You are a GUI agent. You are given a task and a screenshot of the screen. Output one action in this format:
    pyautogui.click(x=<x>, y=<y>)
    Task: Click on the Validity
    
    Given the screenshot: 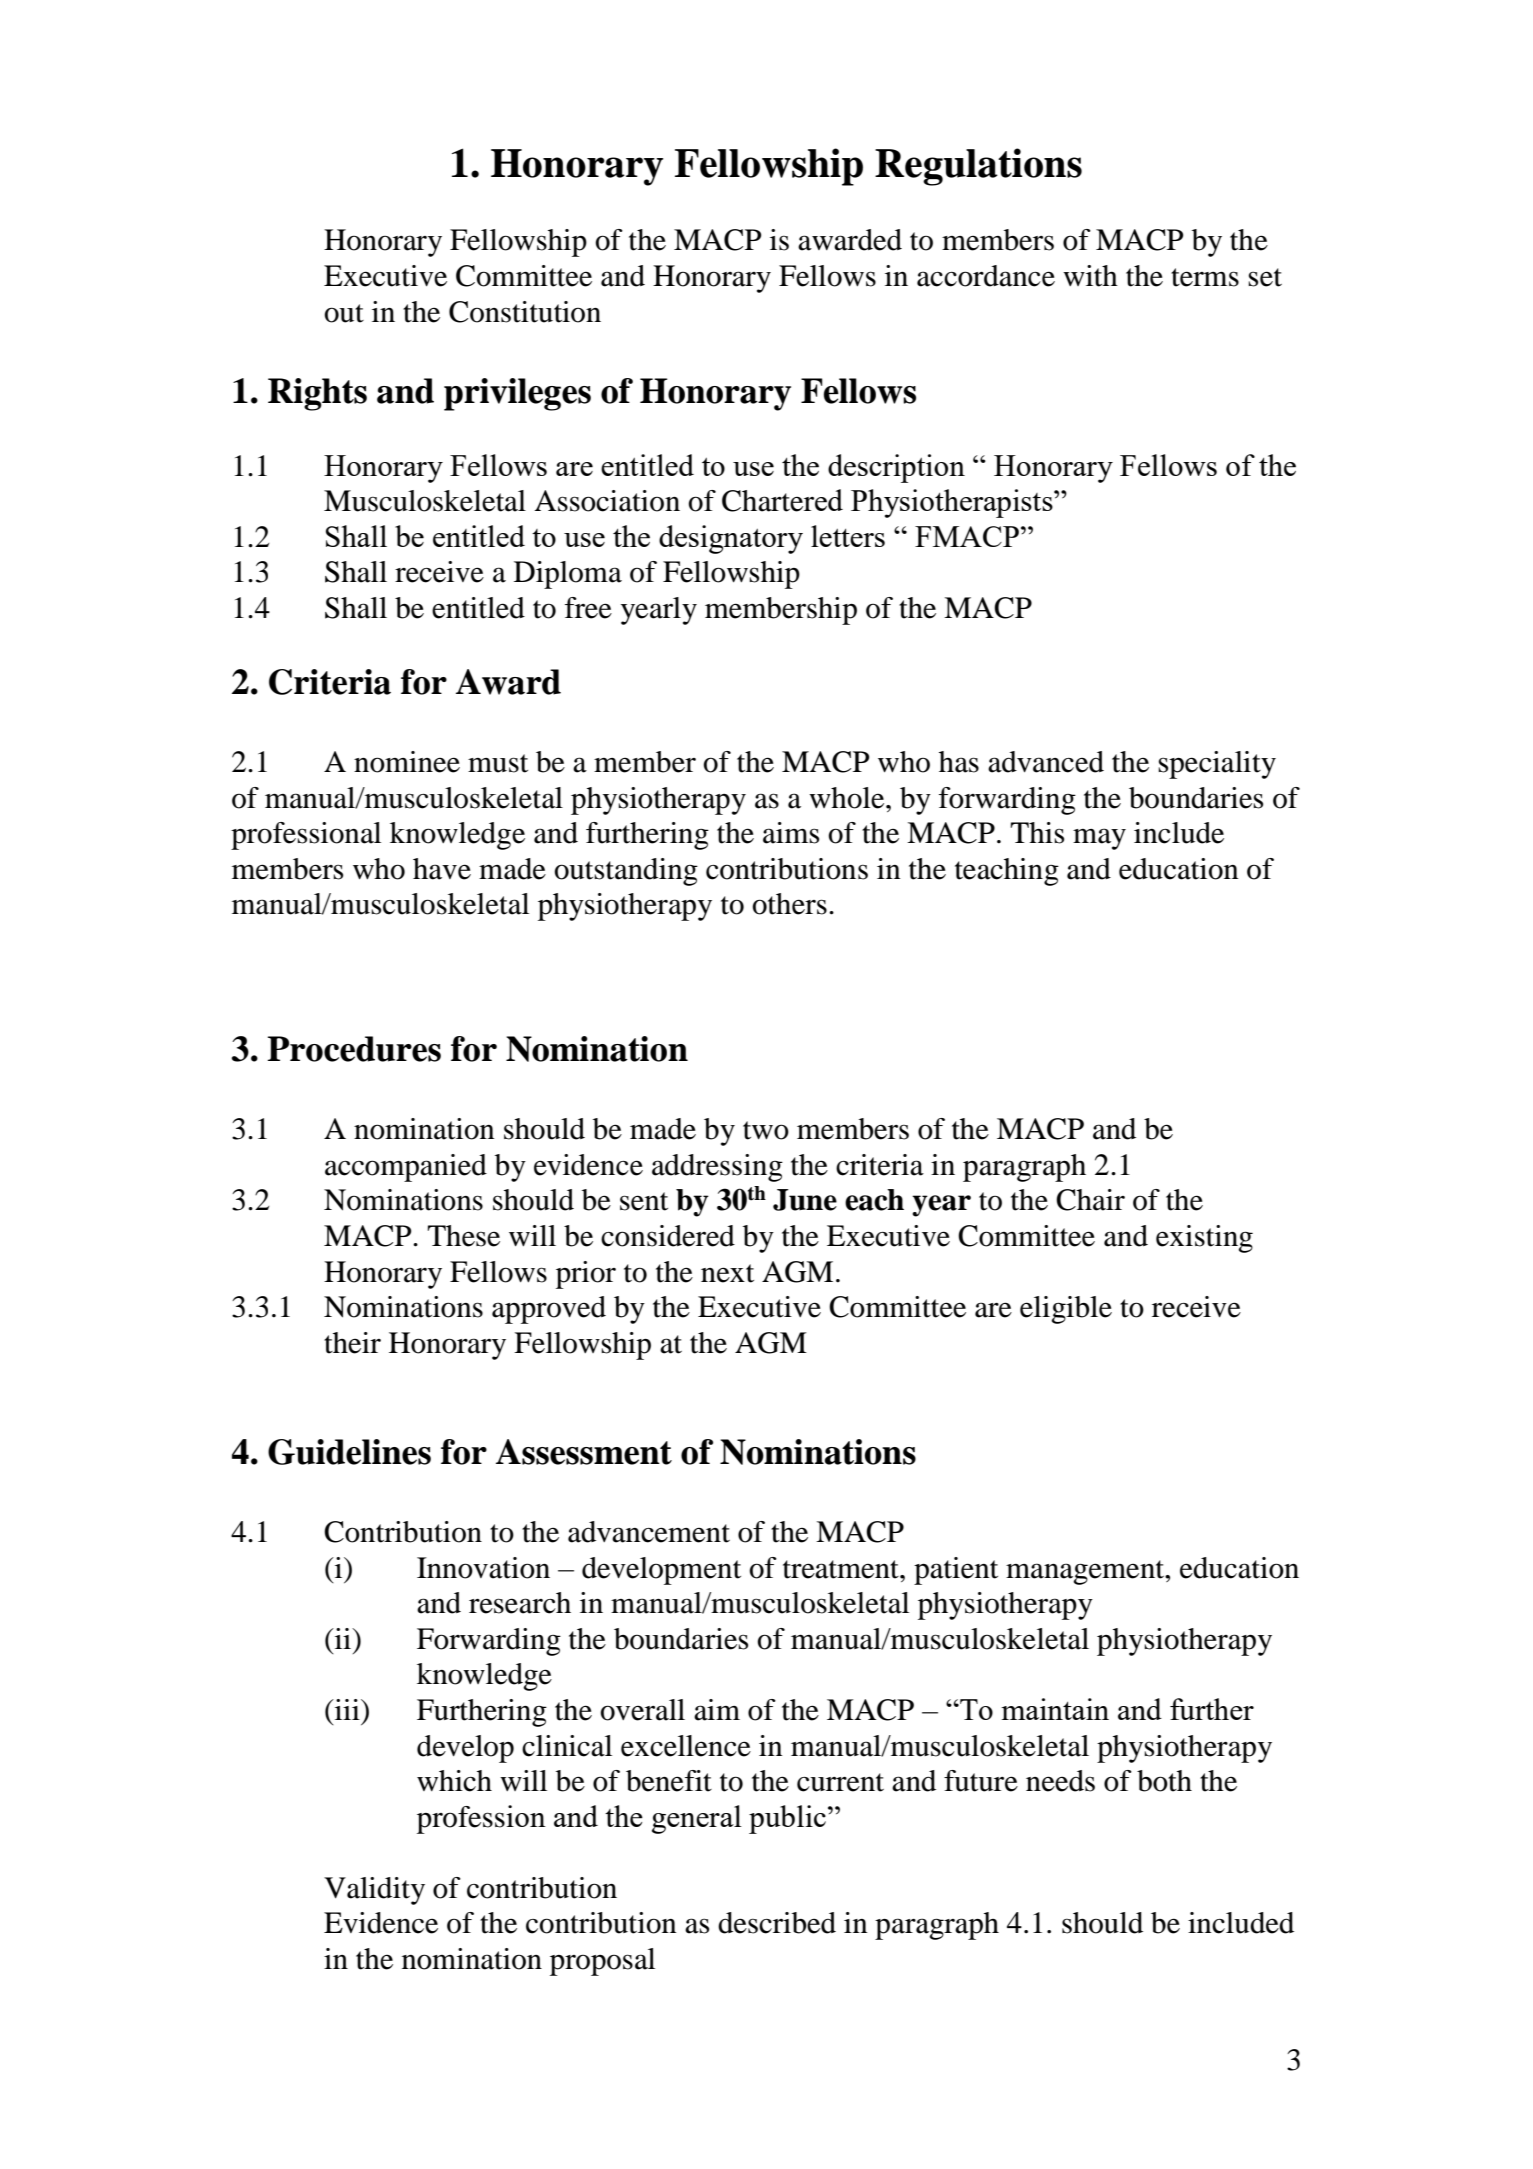 What is the action you would take?
    pyautogui.click(x=374, y=1891)
